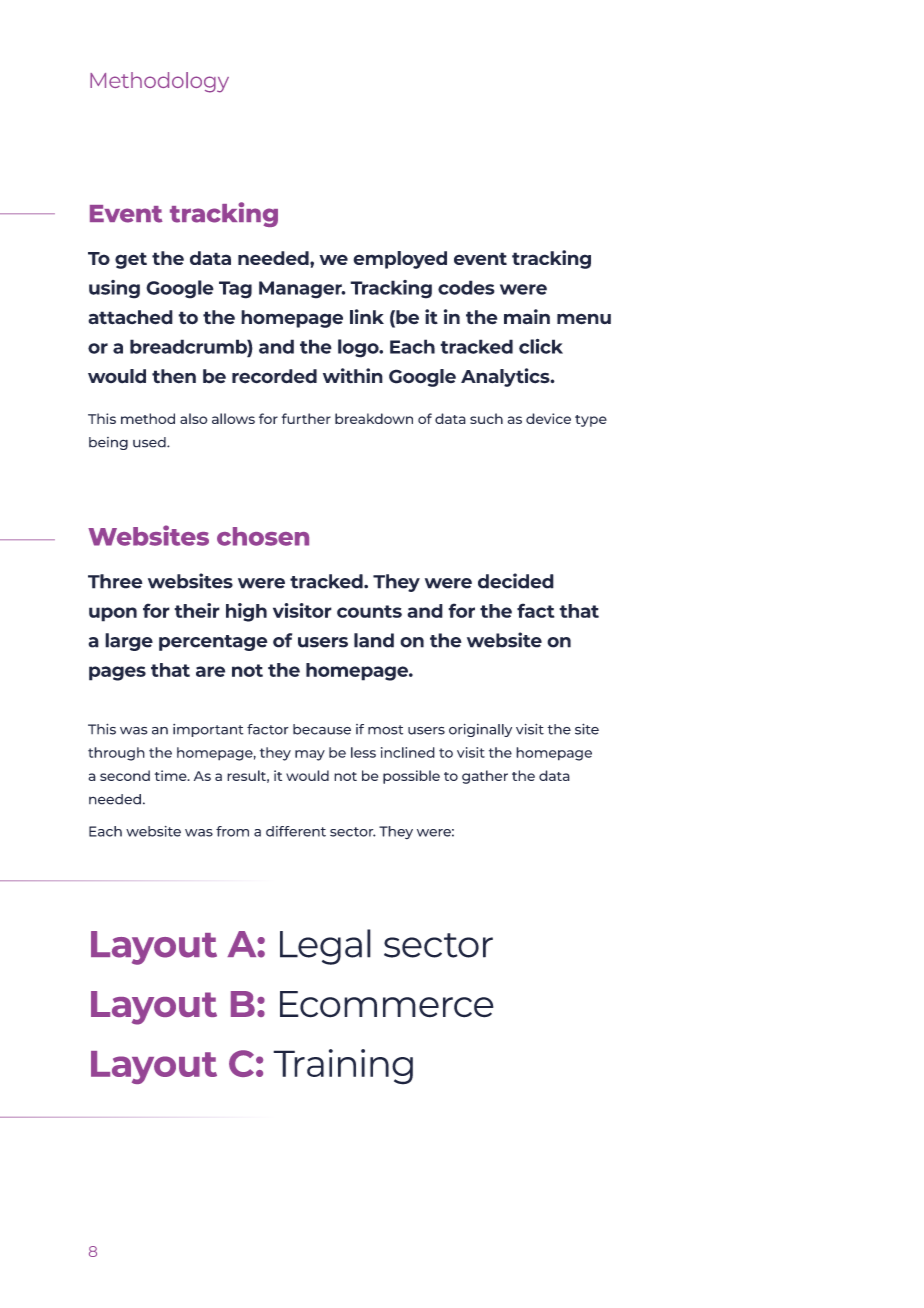 The height and width of the screenshot is (1308, 924). What do you see at coordinates (548, 418) in the screenshot?
I see `device` at bounding box center [548, 418].
